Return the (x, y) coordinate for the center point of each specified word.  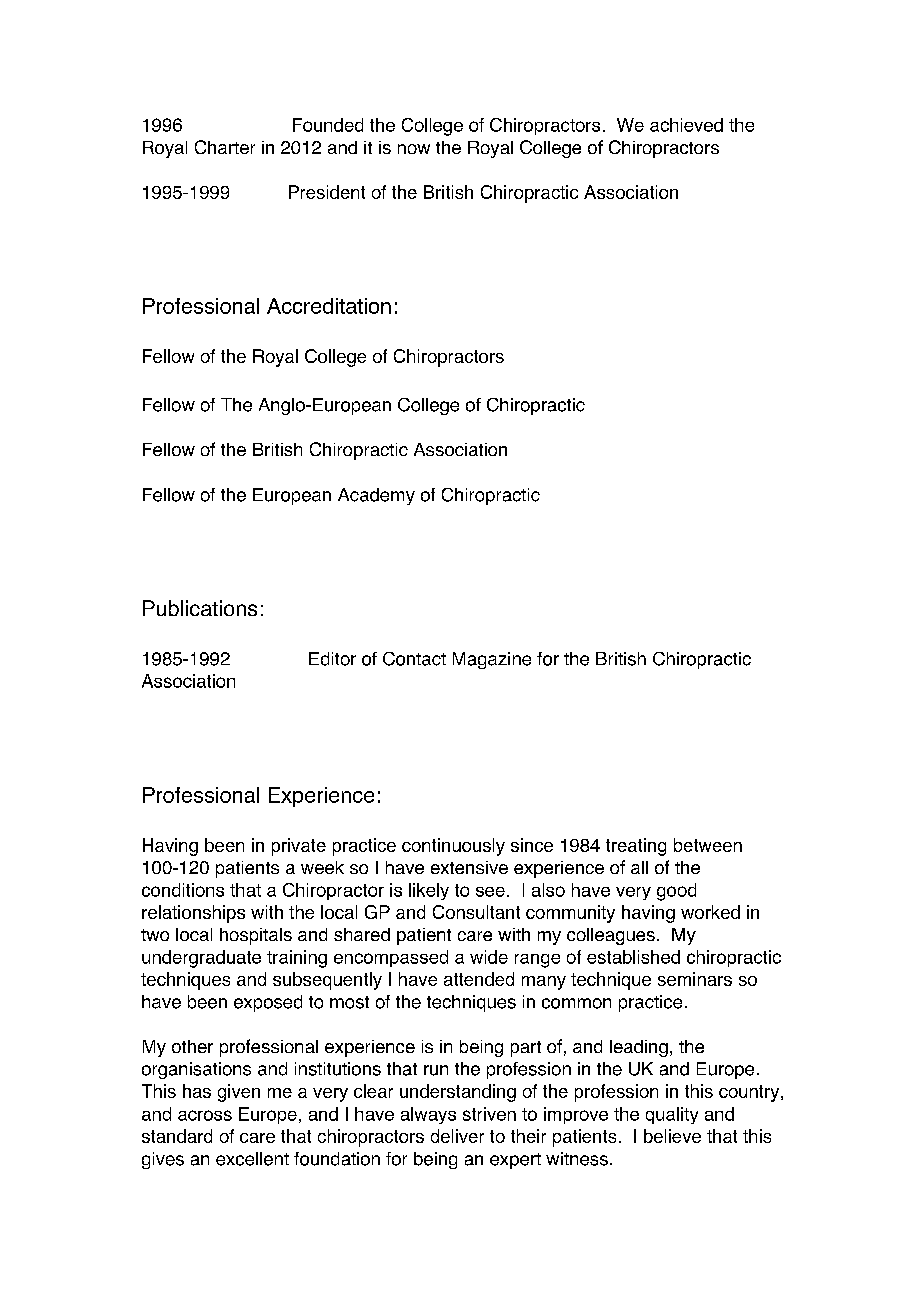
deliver (457, 1136)
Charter (225, 147)
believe (672, 1136)
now (414, 149)
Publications (200, 608)
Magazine (492, 660)
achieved (686, 125)
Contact (414, 659)
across (205, 1115)
